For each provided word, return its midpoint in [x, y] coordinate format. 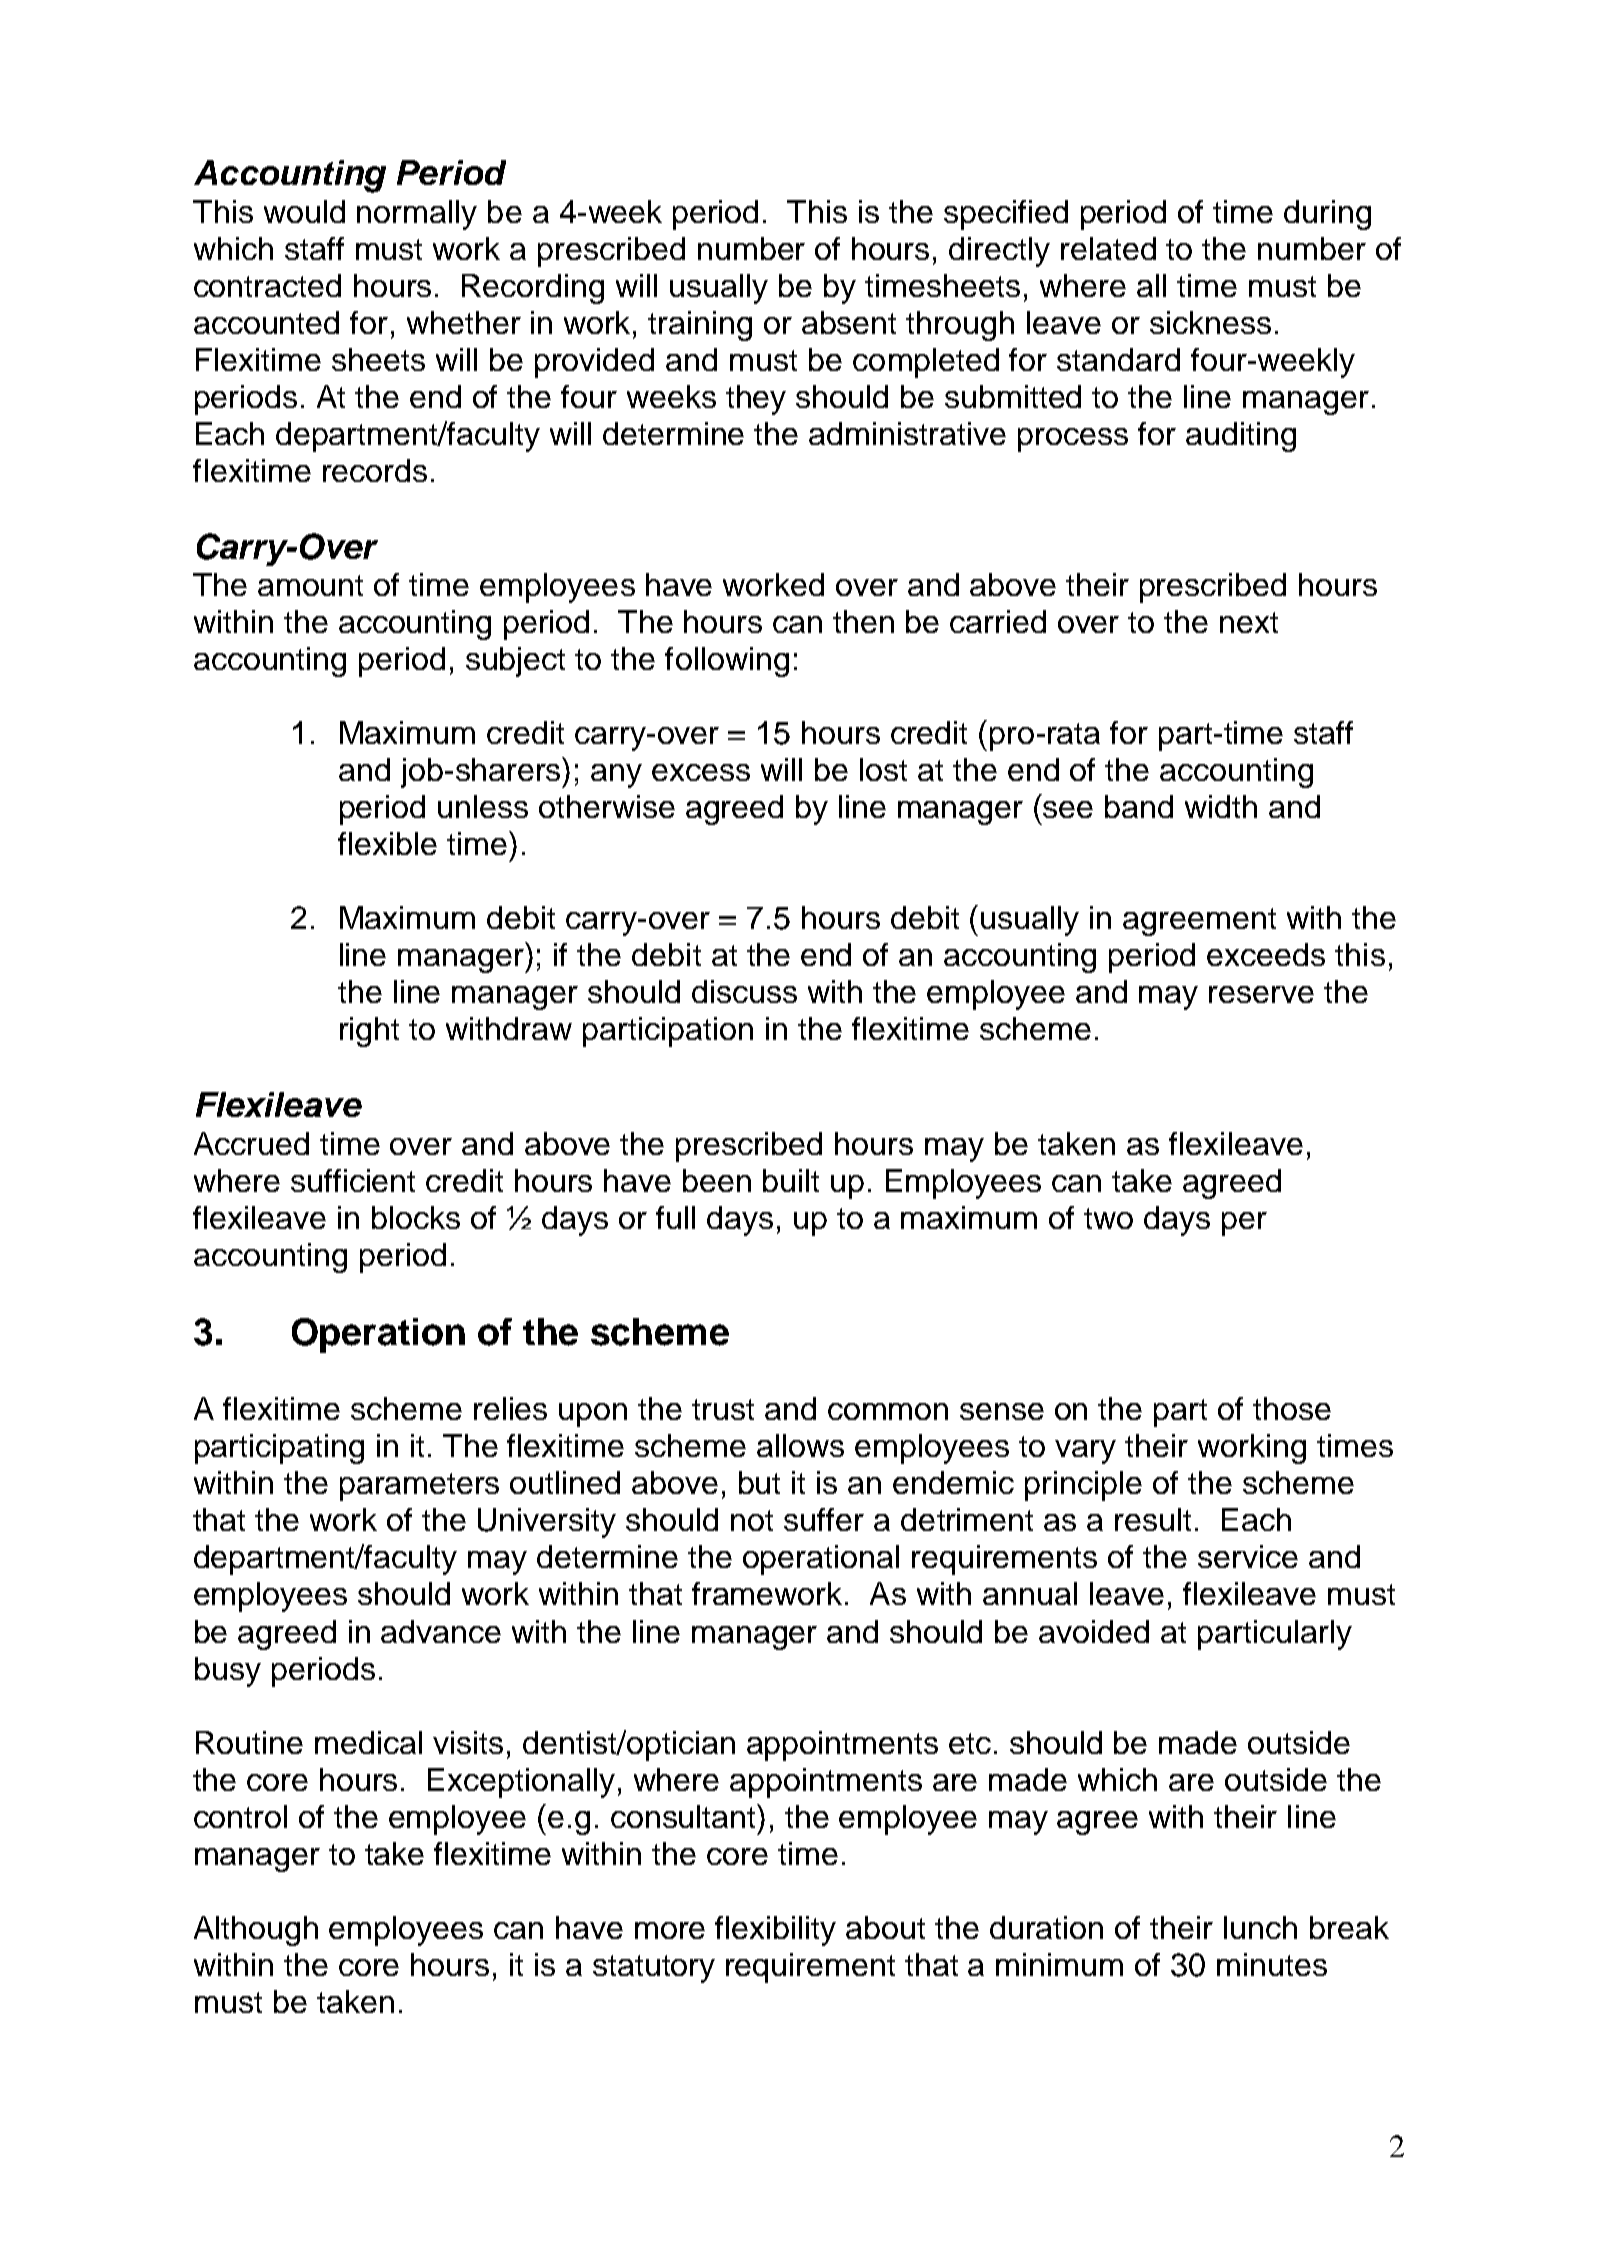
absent [849, 322]
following [727, 662]
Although [256, 1931]
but [759, 1482]
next [1249, 622]
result [1153, 1519]
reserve [1261, 994]
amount [310, 585]
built [791, 1180]
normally [417, 215]
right [369, 1032]
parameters [419, 1487]
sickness [1210, 322]
